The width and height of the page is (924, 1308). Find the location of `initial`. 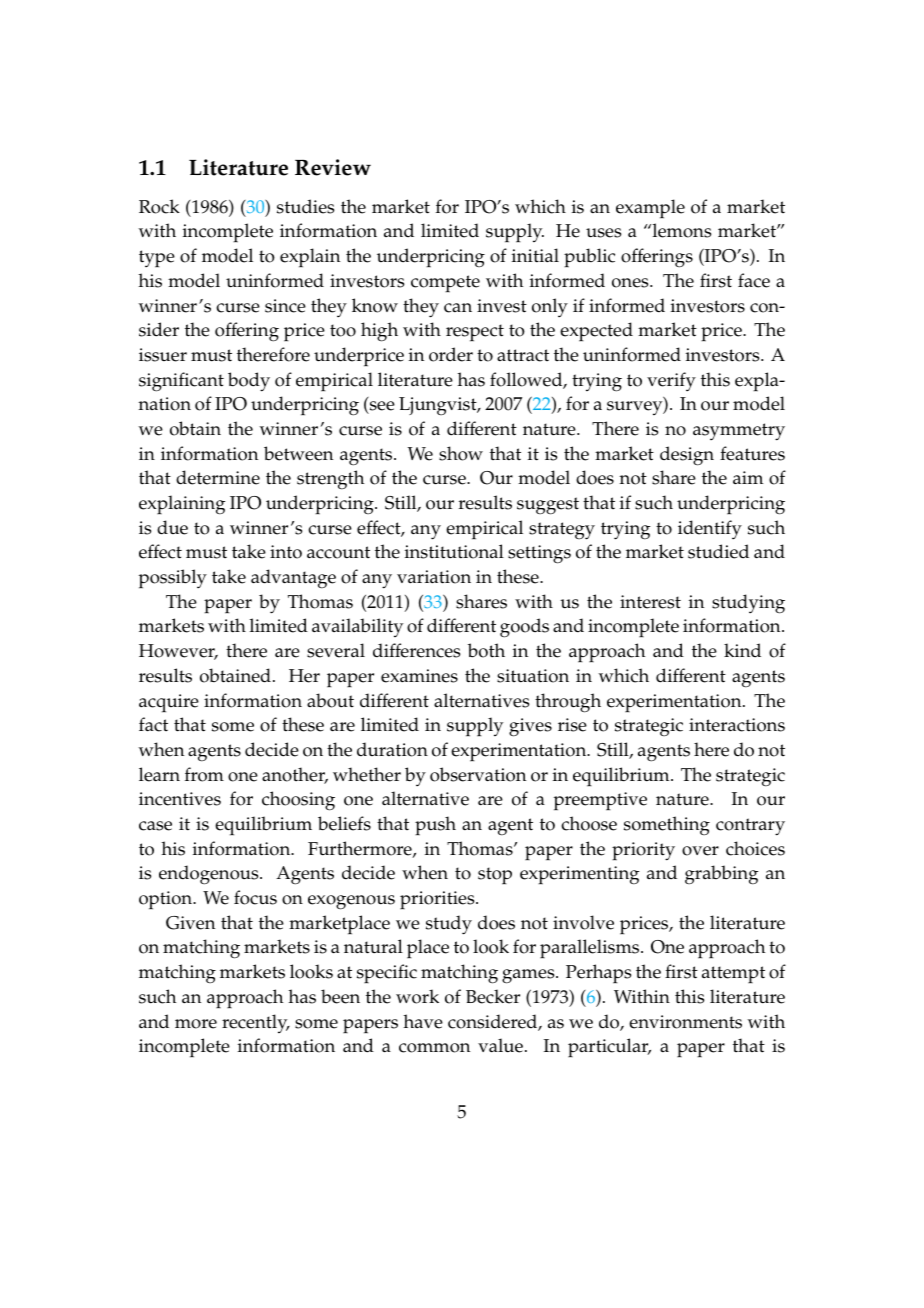

initial is located at coordinates (535, 255).
